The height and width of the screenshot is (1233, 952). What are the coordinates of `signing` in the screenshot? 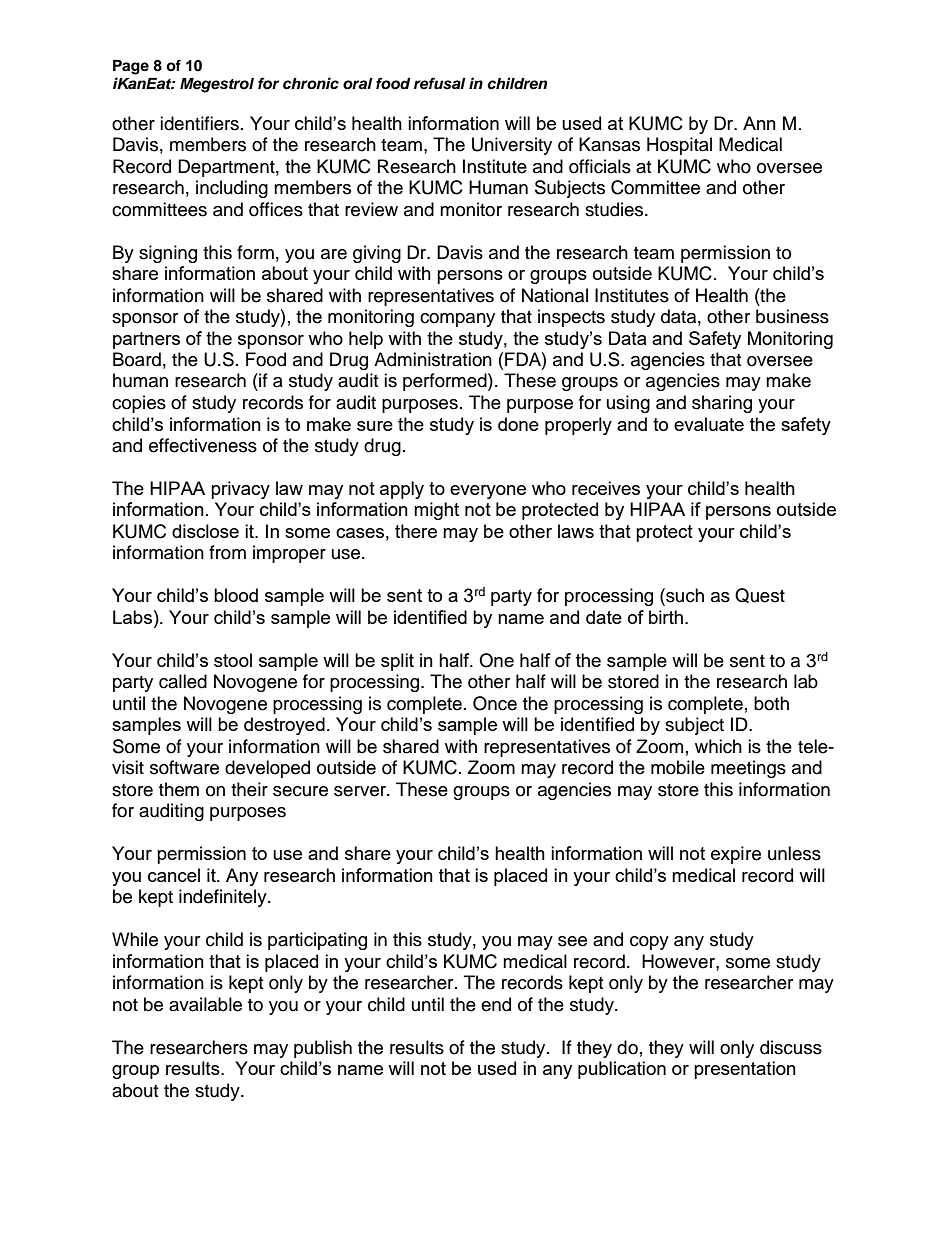 It's located at (168, 254).
